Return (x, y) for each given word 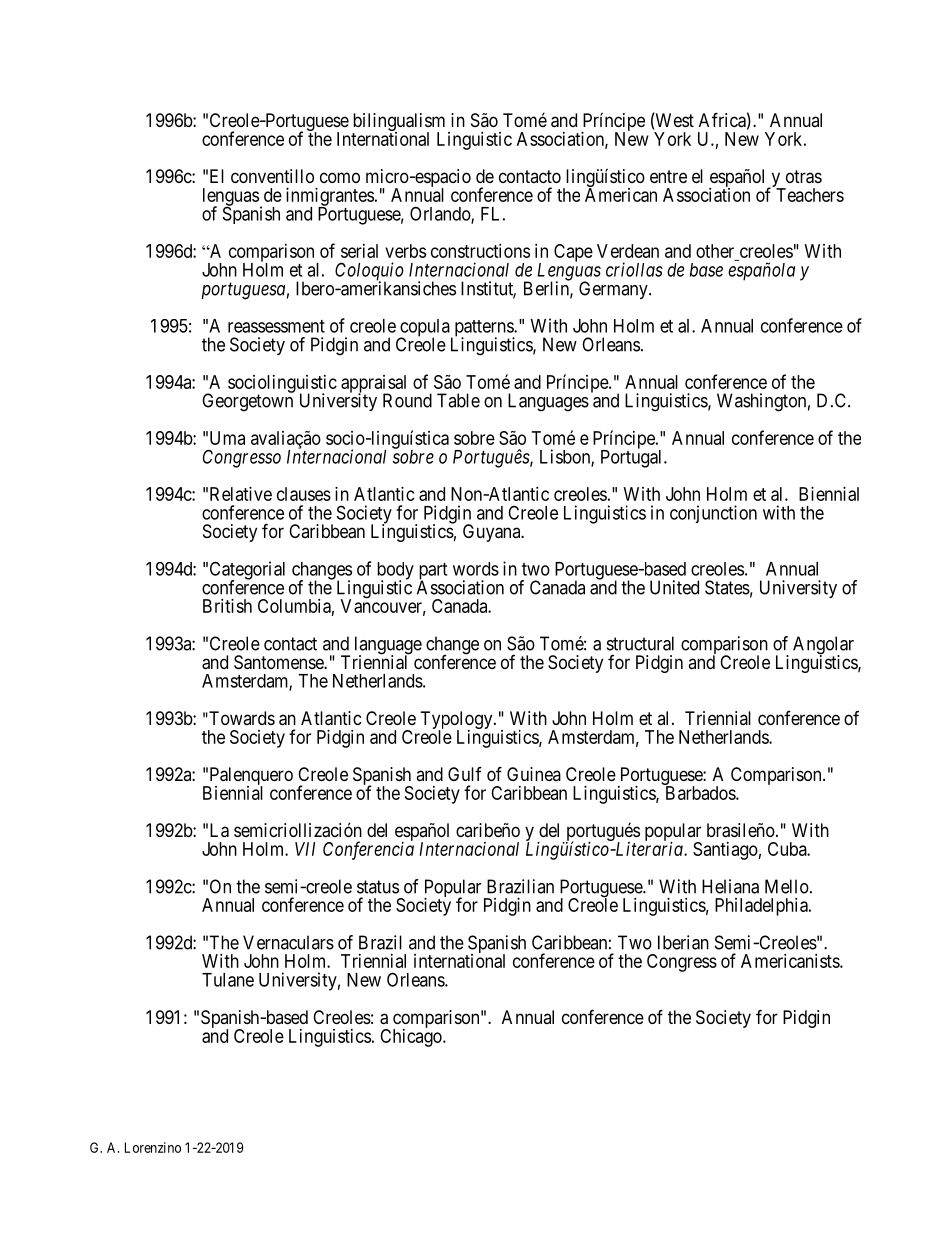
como (340, 177)
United (674, 587)
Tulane (228, 980)
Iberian (683, 942)
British (227, 606)
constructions (480, 251)
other (715, 251)
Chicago (412, 1037)
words (476, 569)
